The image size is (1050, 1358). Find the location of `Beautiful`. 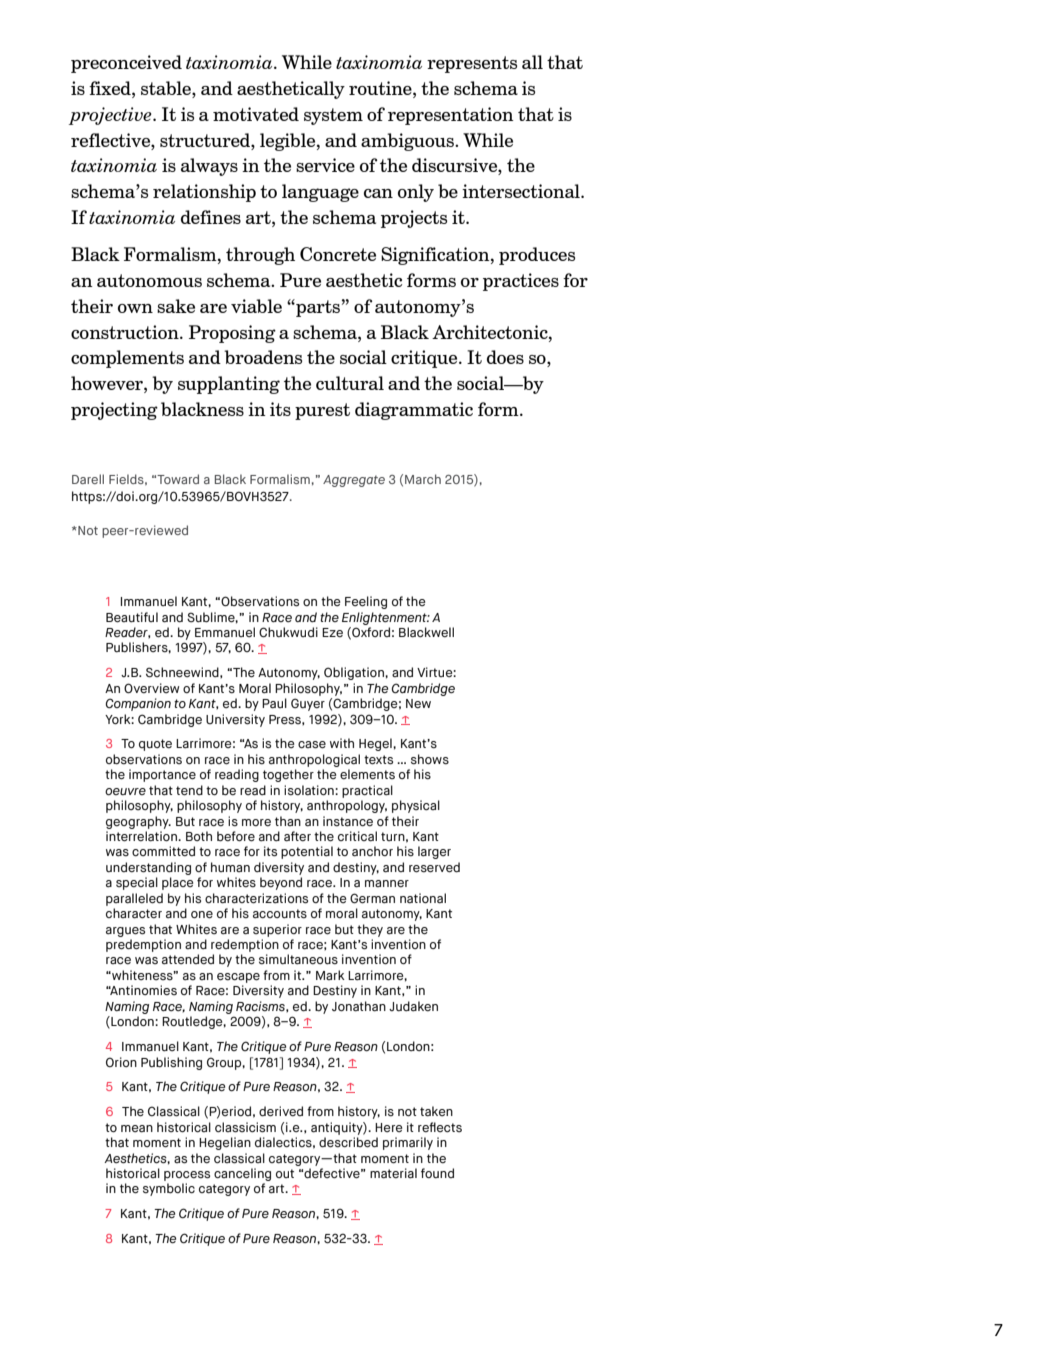

Beautiful is located at coordinates (132, 617).
